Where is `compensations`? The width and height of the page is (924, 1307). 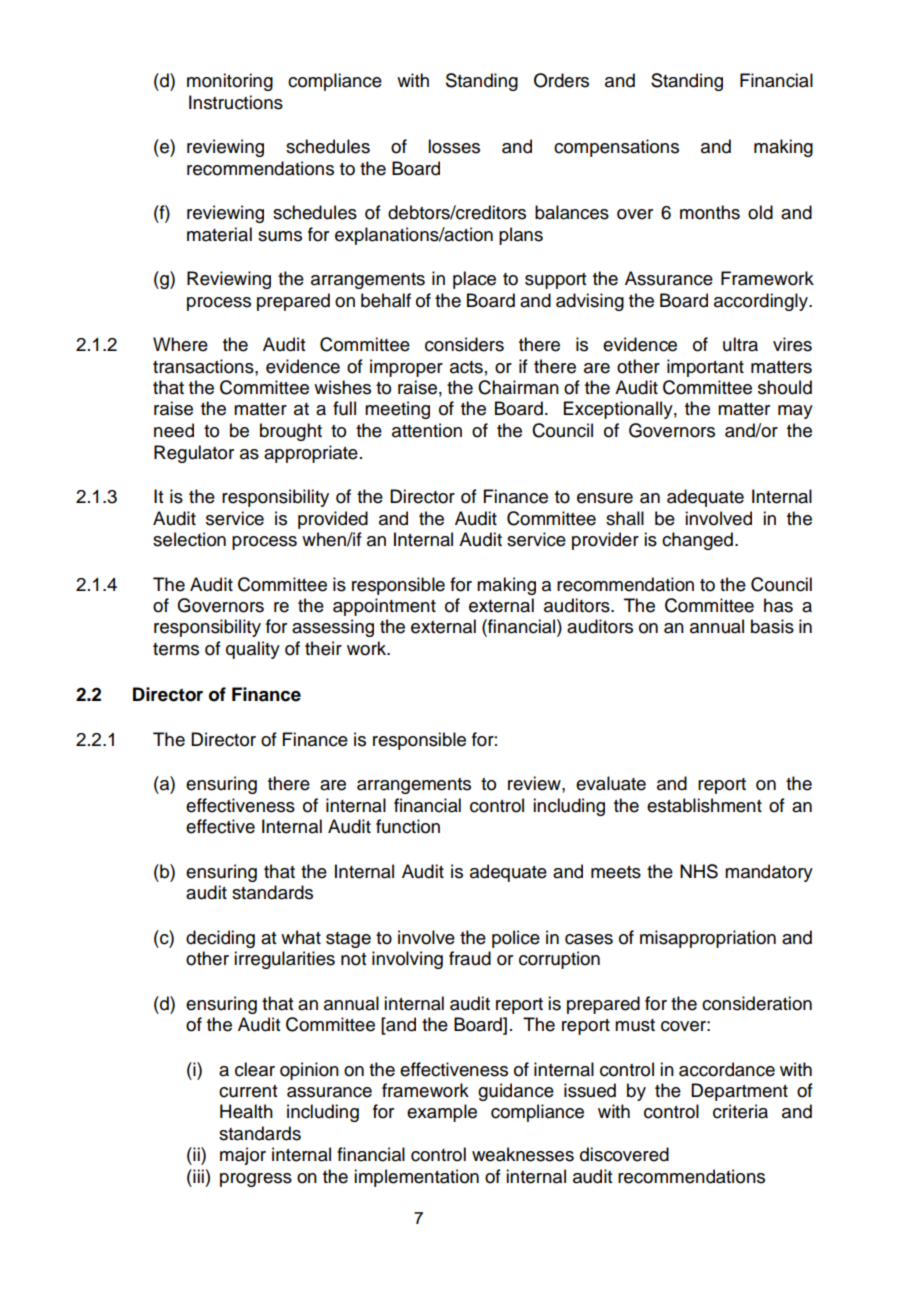 compensations is located at coordinates (616, 148).
